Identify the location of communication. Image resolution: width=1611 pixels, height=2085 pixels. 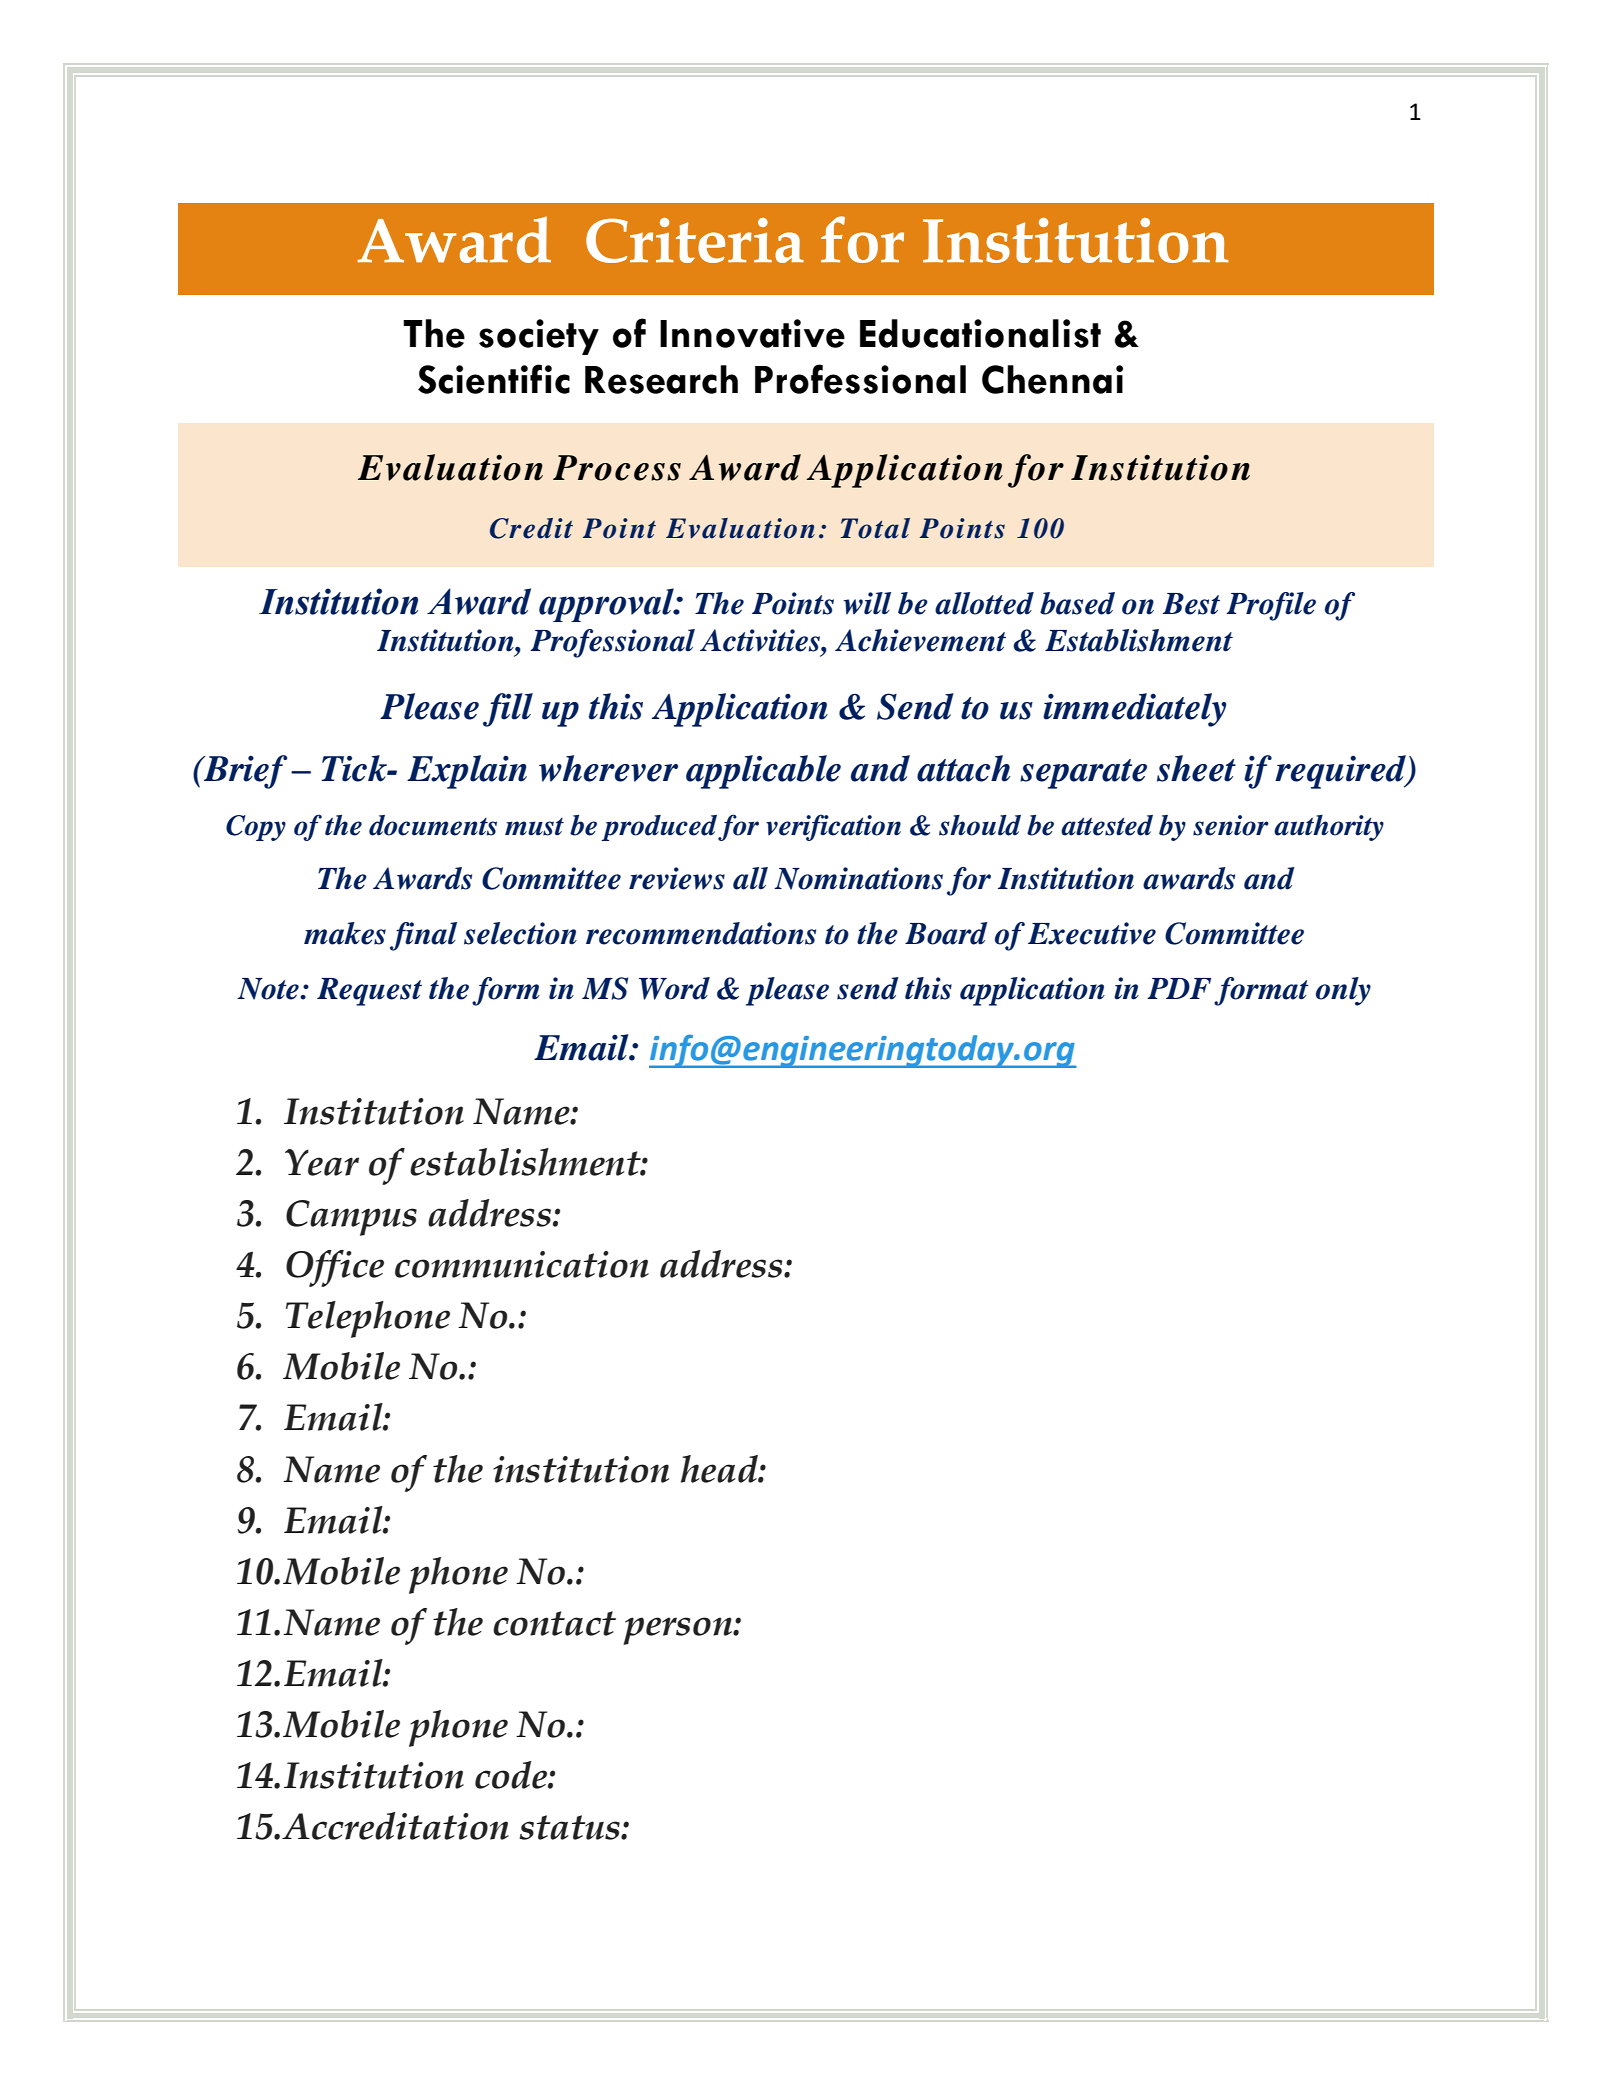
(522, 1264).
